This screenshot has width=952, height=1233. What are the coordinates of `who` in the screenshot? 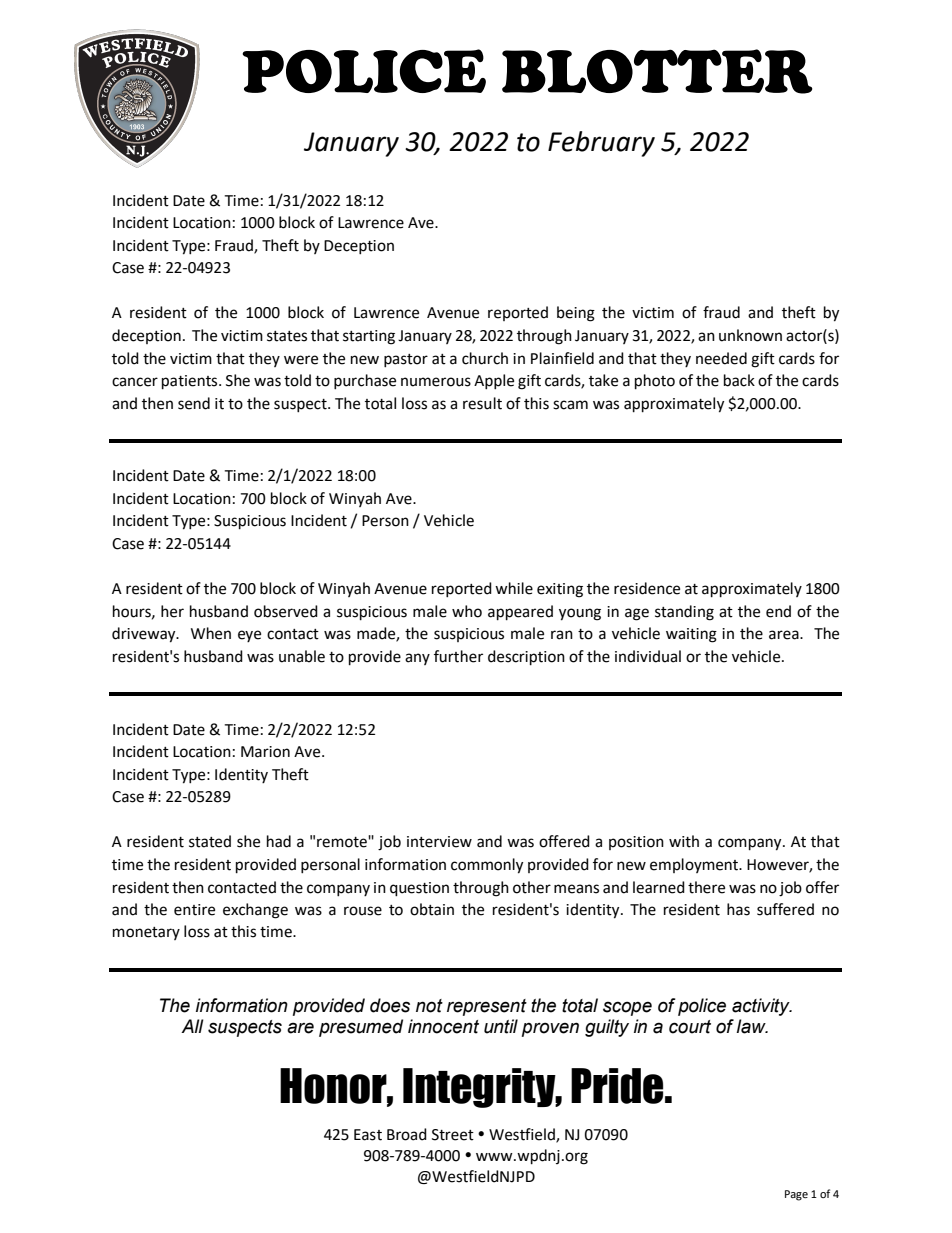 It's located at (467, 611).
